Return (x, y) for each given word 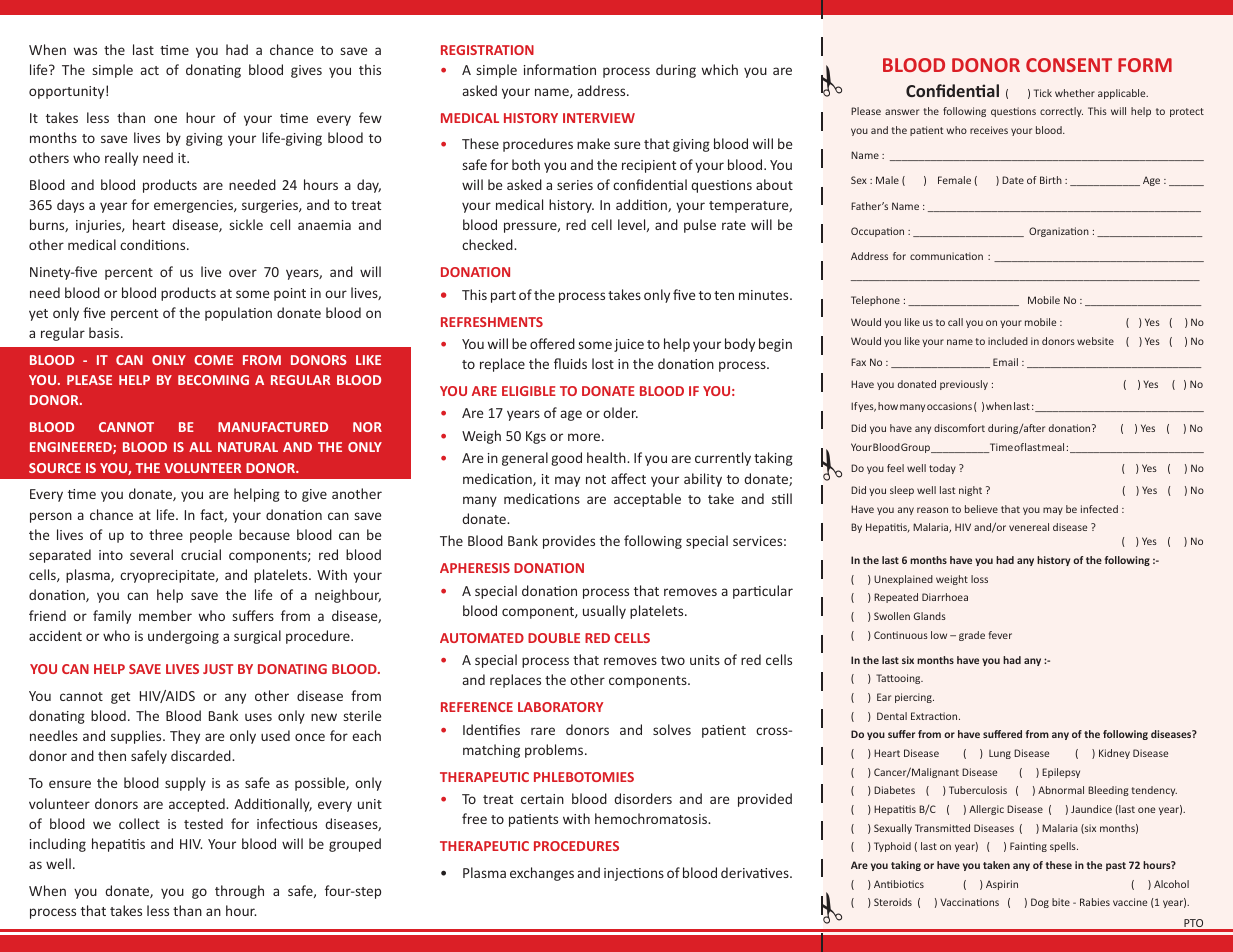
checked (488, 244)
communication (946, 256)
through (239, 892)
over (243, 273)
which (720, 69)
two (673, 660)
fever (1000, 635)
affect (628, 478)
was (85, 51)
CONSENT (1069, 65)
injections (634, 874)
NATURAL (248, 447)
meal (1053, 447)
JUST (218, 669)
